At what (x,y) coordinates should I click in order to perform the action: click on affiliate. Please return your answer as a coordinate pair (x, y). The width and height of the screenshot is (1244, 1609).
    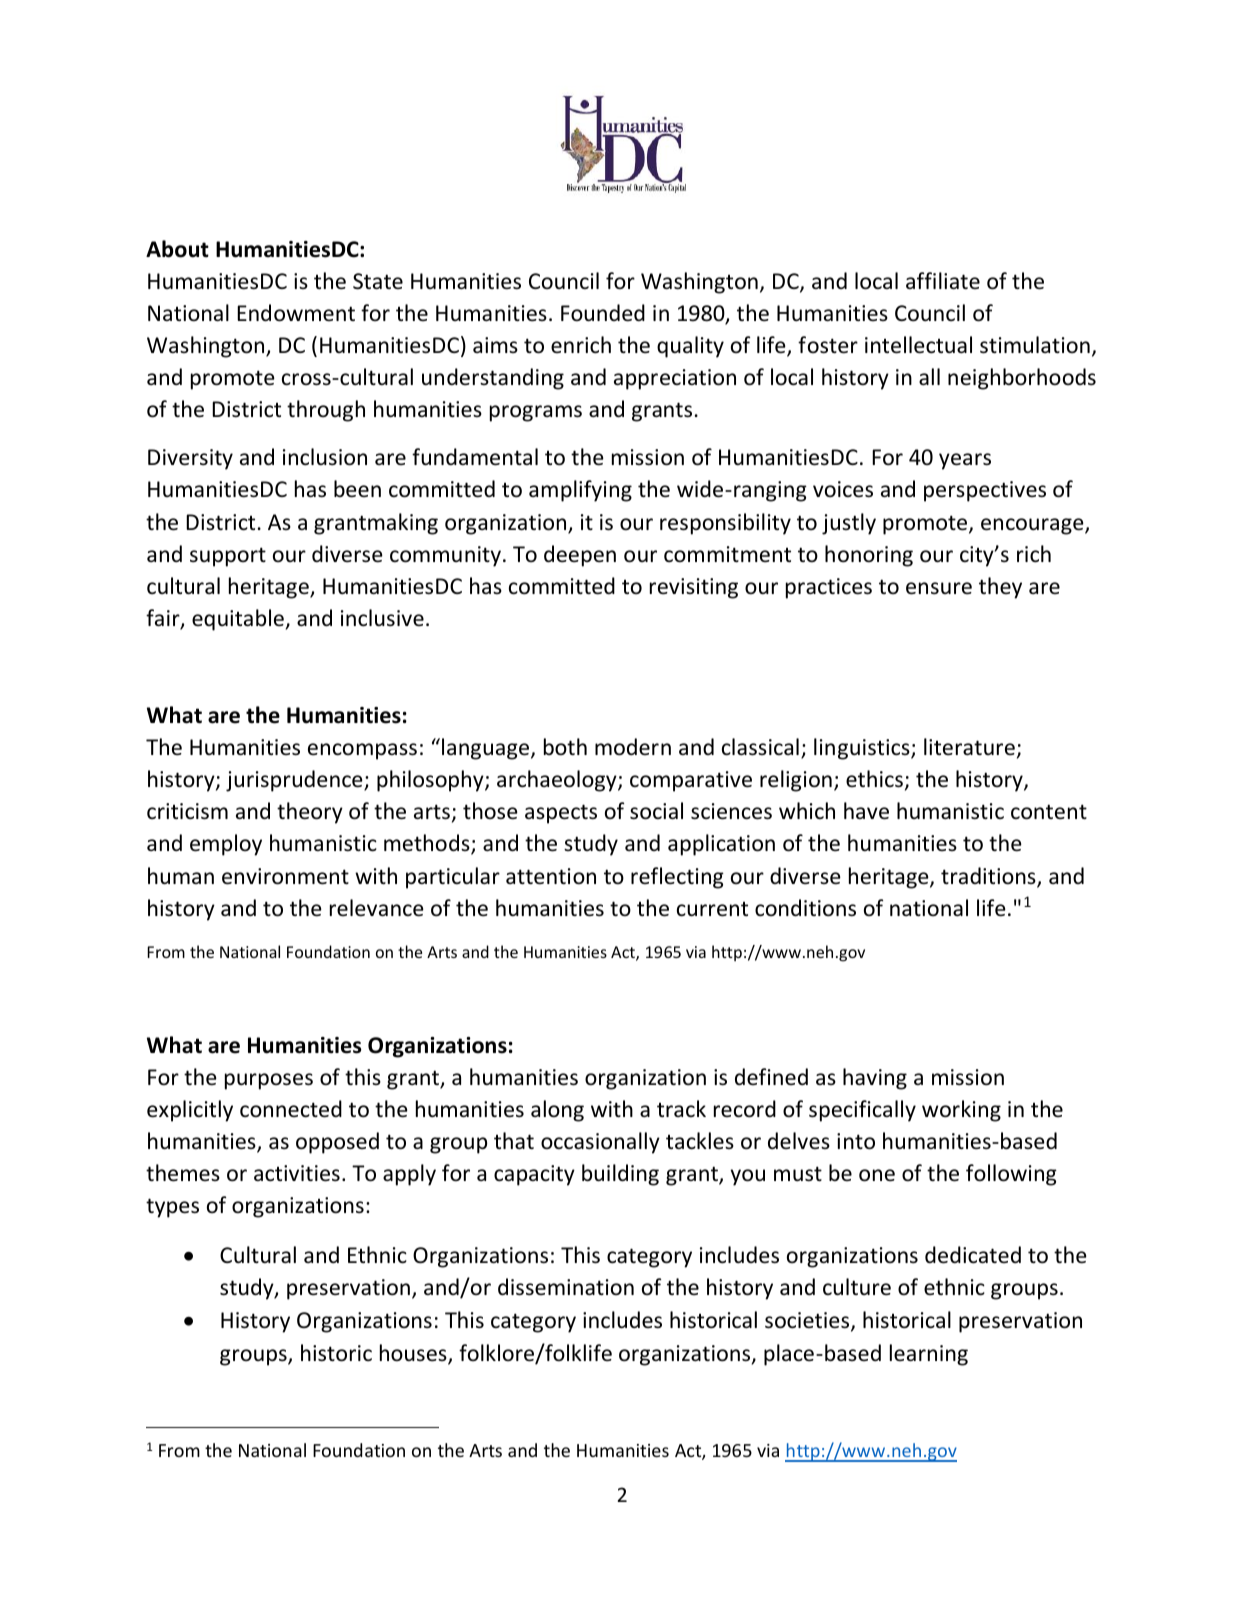
    Looking at the image, I should click on (943, 280).
